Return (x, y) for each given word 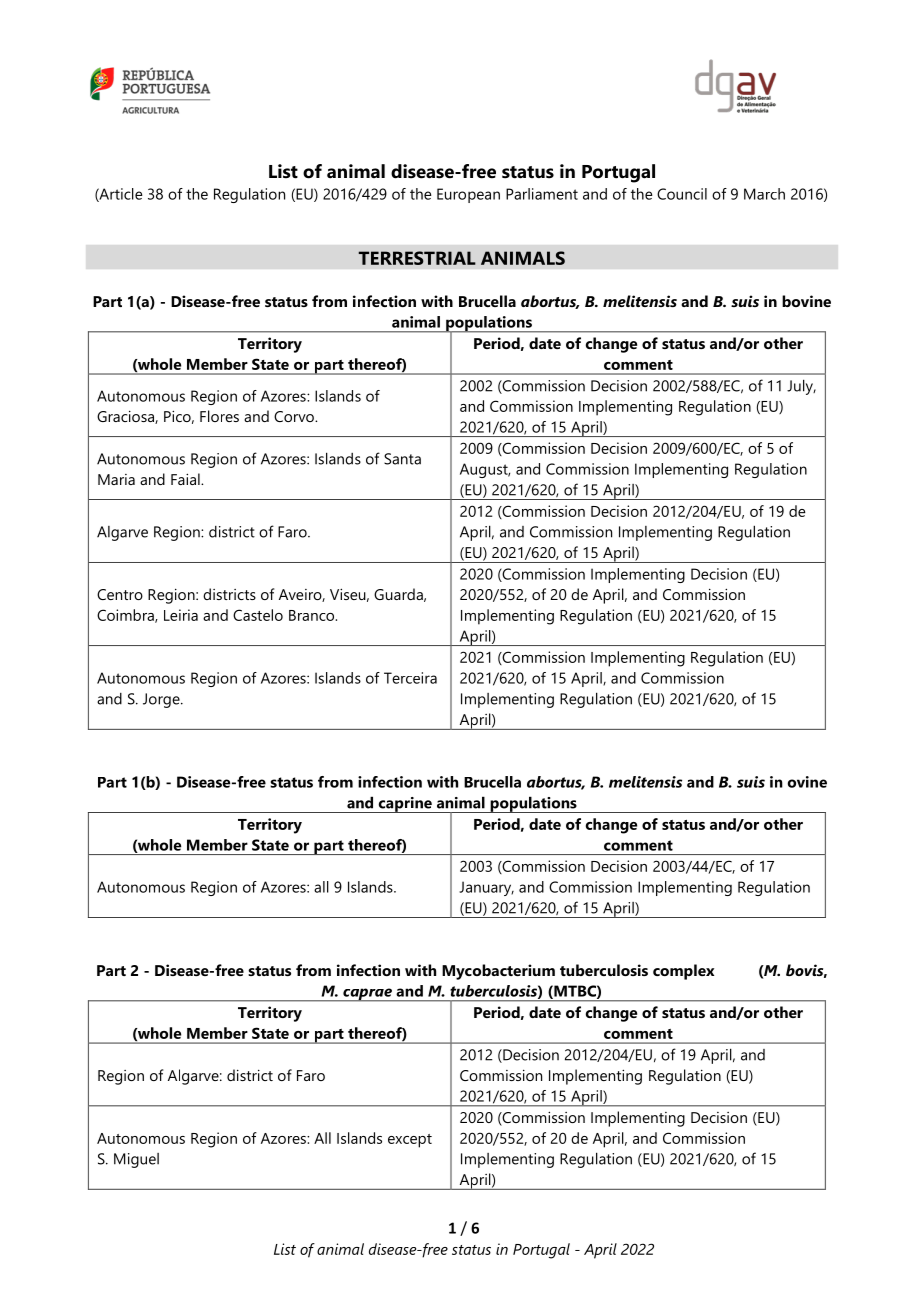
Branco (313, 615)
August (485, 470)
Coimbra (126, 616)
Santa (402, 459)
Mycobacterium (498, 972)
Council (682, 194)
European (468, 195)
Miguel (136, 1160)
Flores (219, 416)
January (486, 888)
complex (683, 972)
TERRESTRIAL (417, 258)
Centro (120, 594)
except (410, 1141)
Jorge (162, 700)
